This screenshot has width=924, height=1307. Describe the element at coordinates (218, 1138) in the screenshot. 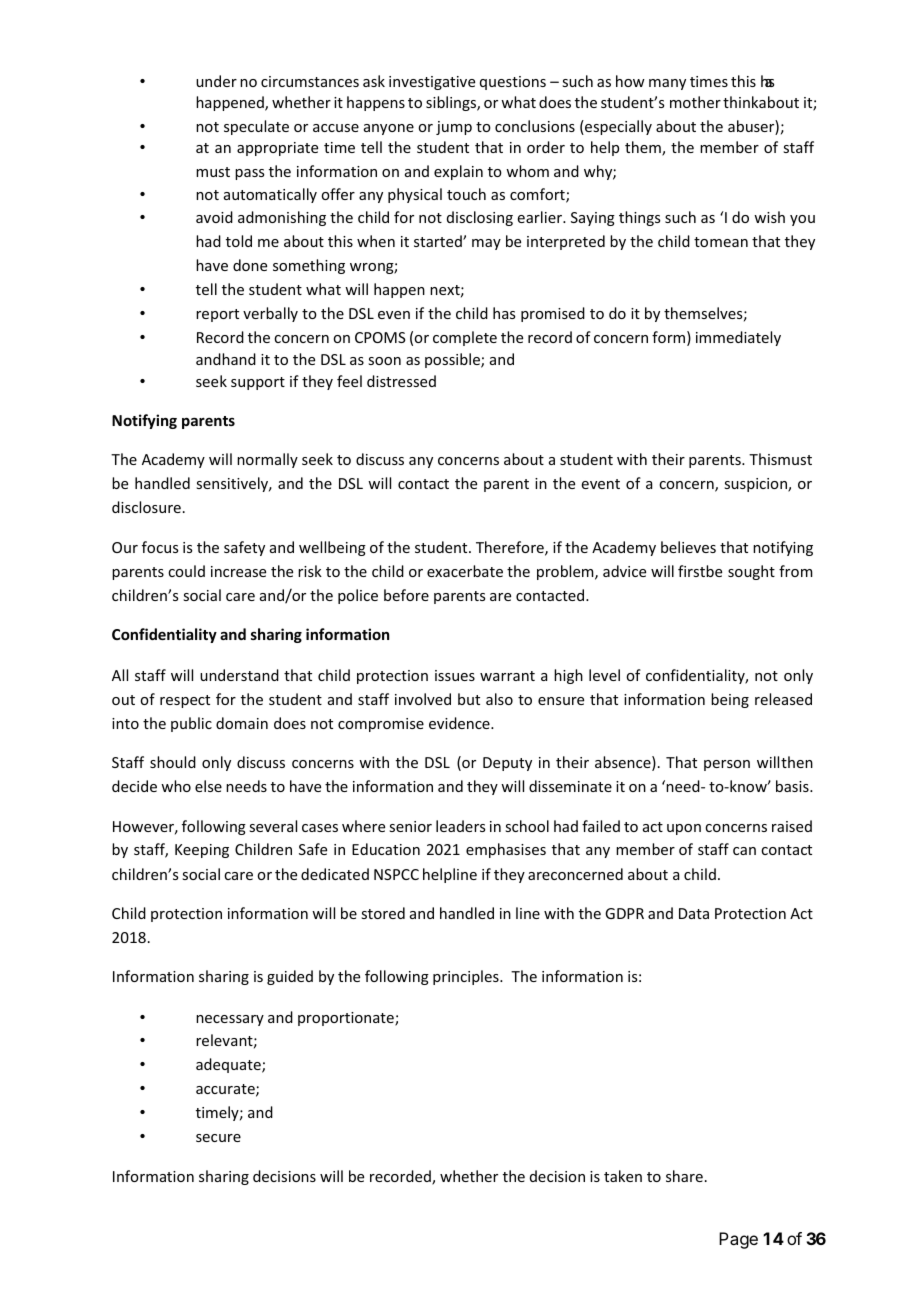

I see `secure` at that location.
